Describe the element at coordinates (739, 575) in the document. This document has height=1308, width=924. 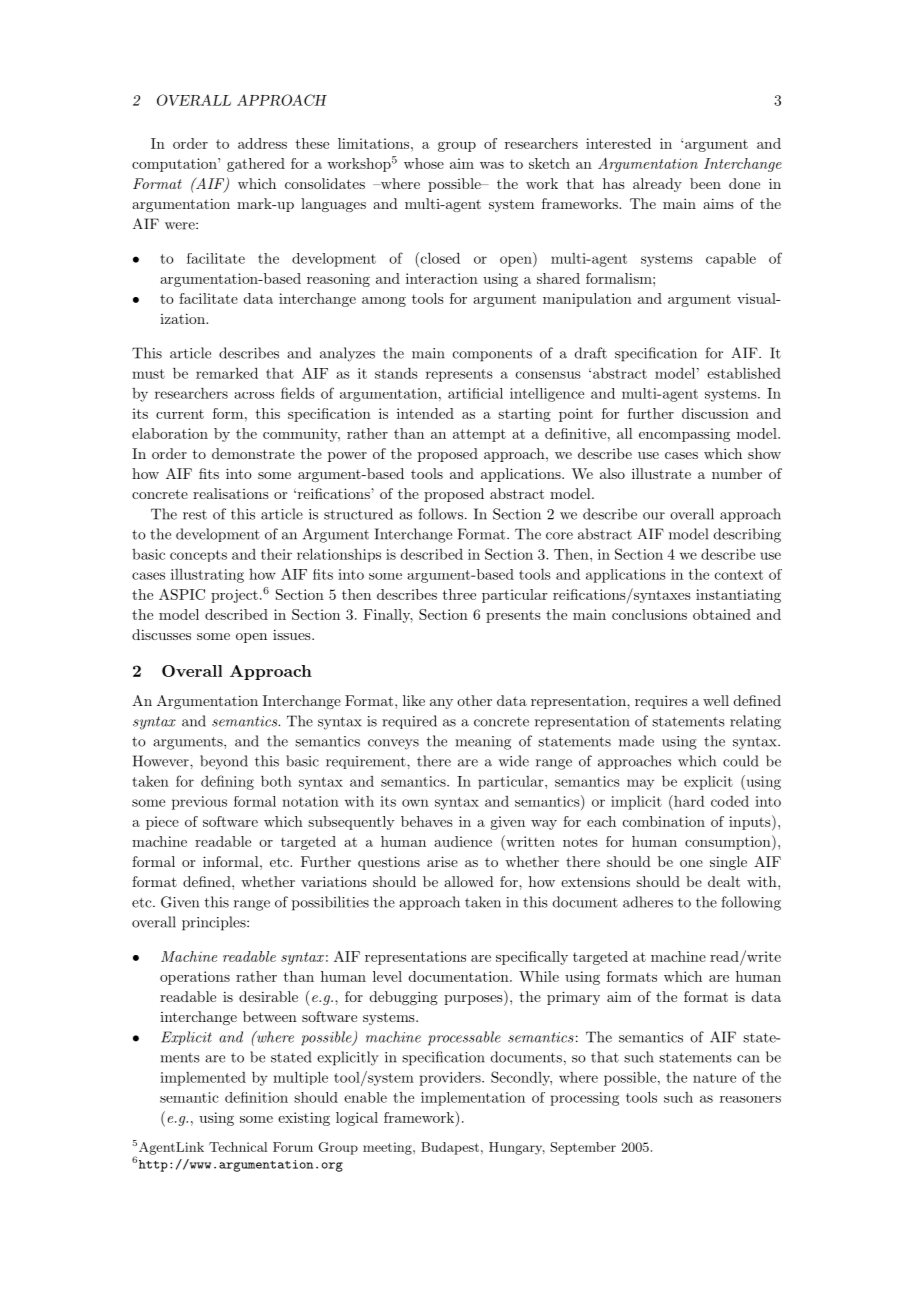
I see `context` at that location.
